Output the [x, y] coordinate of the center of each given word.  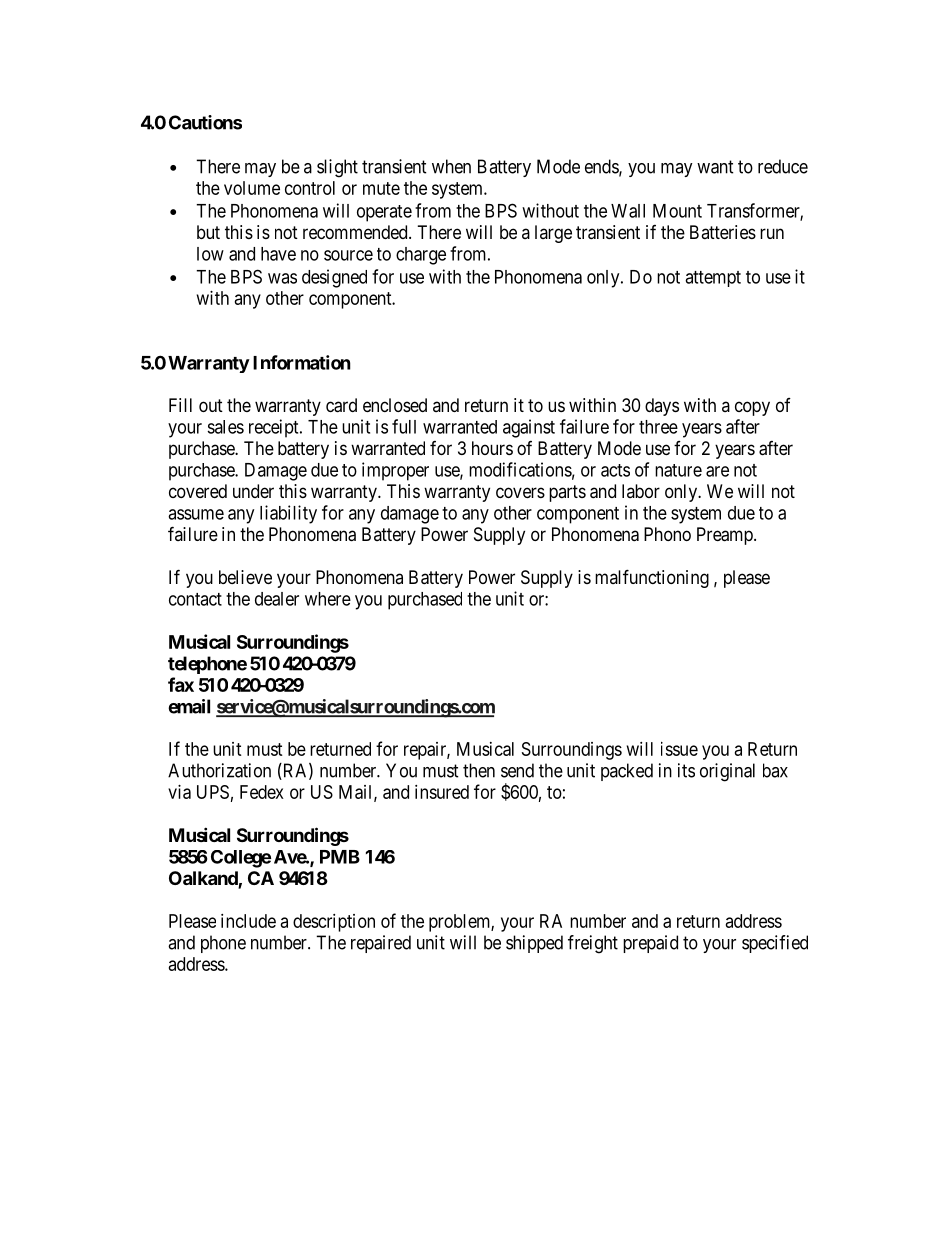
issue [679, 749]
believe [245, 577]
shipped [534, 944]
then [479, 770]
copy [752, 408]
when [451, 166]
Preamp [726, 536]
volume [252, 188]
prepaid [650, 944]
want [715, 167]
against [529, 428]
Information [302, 362]
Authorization [219, 770]
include [248, 921]
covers [520, 492]
